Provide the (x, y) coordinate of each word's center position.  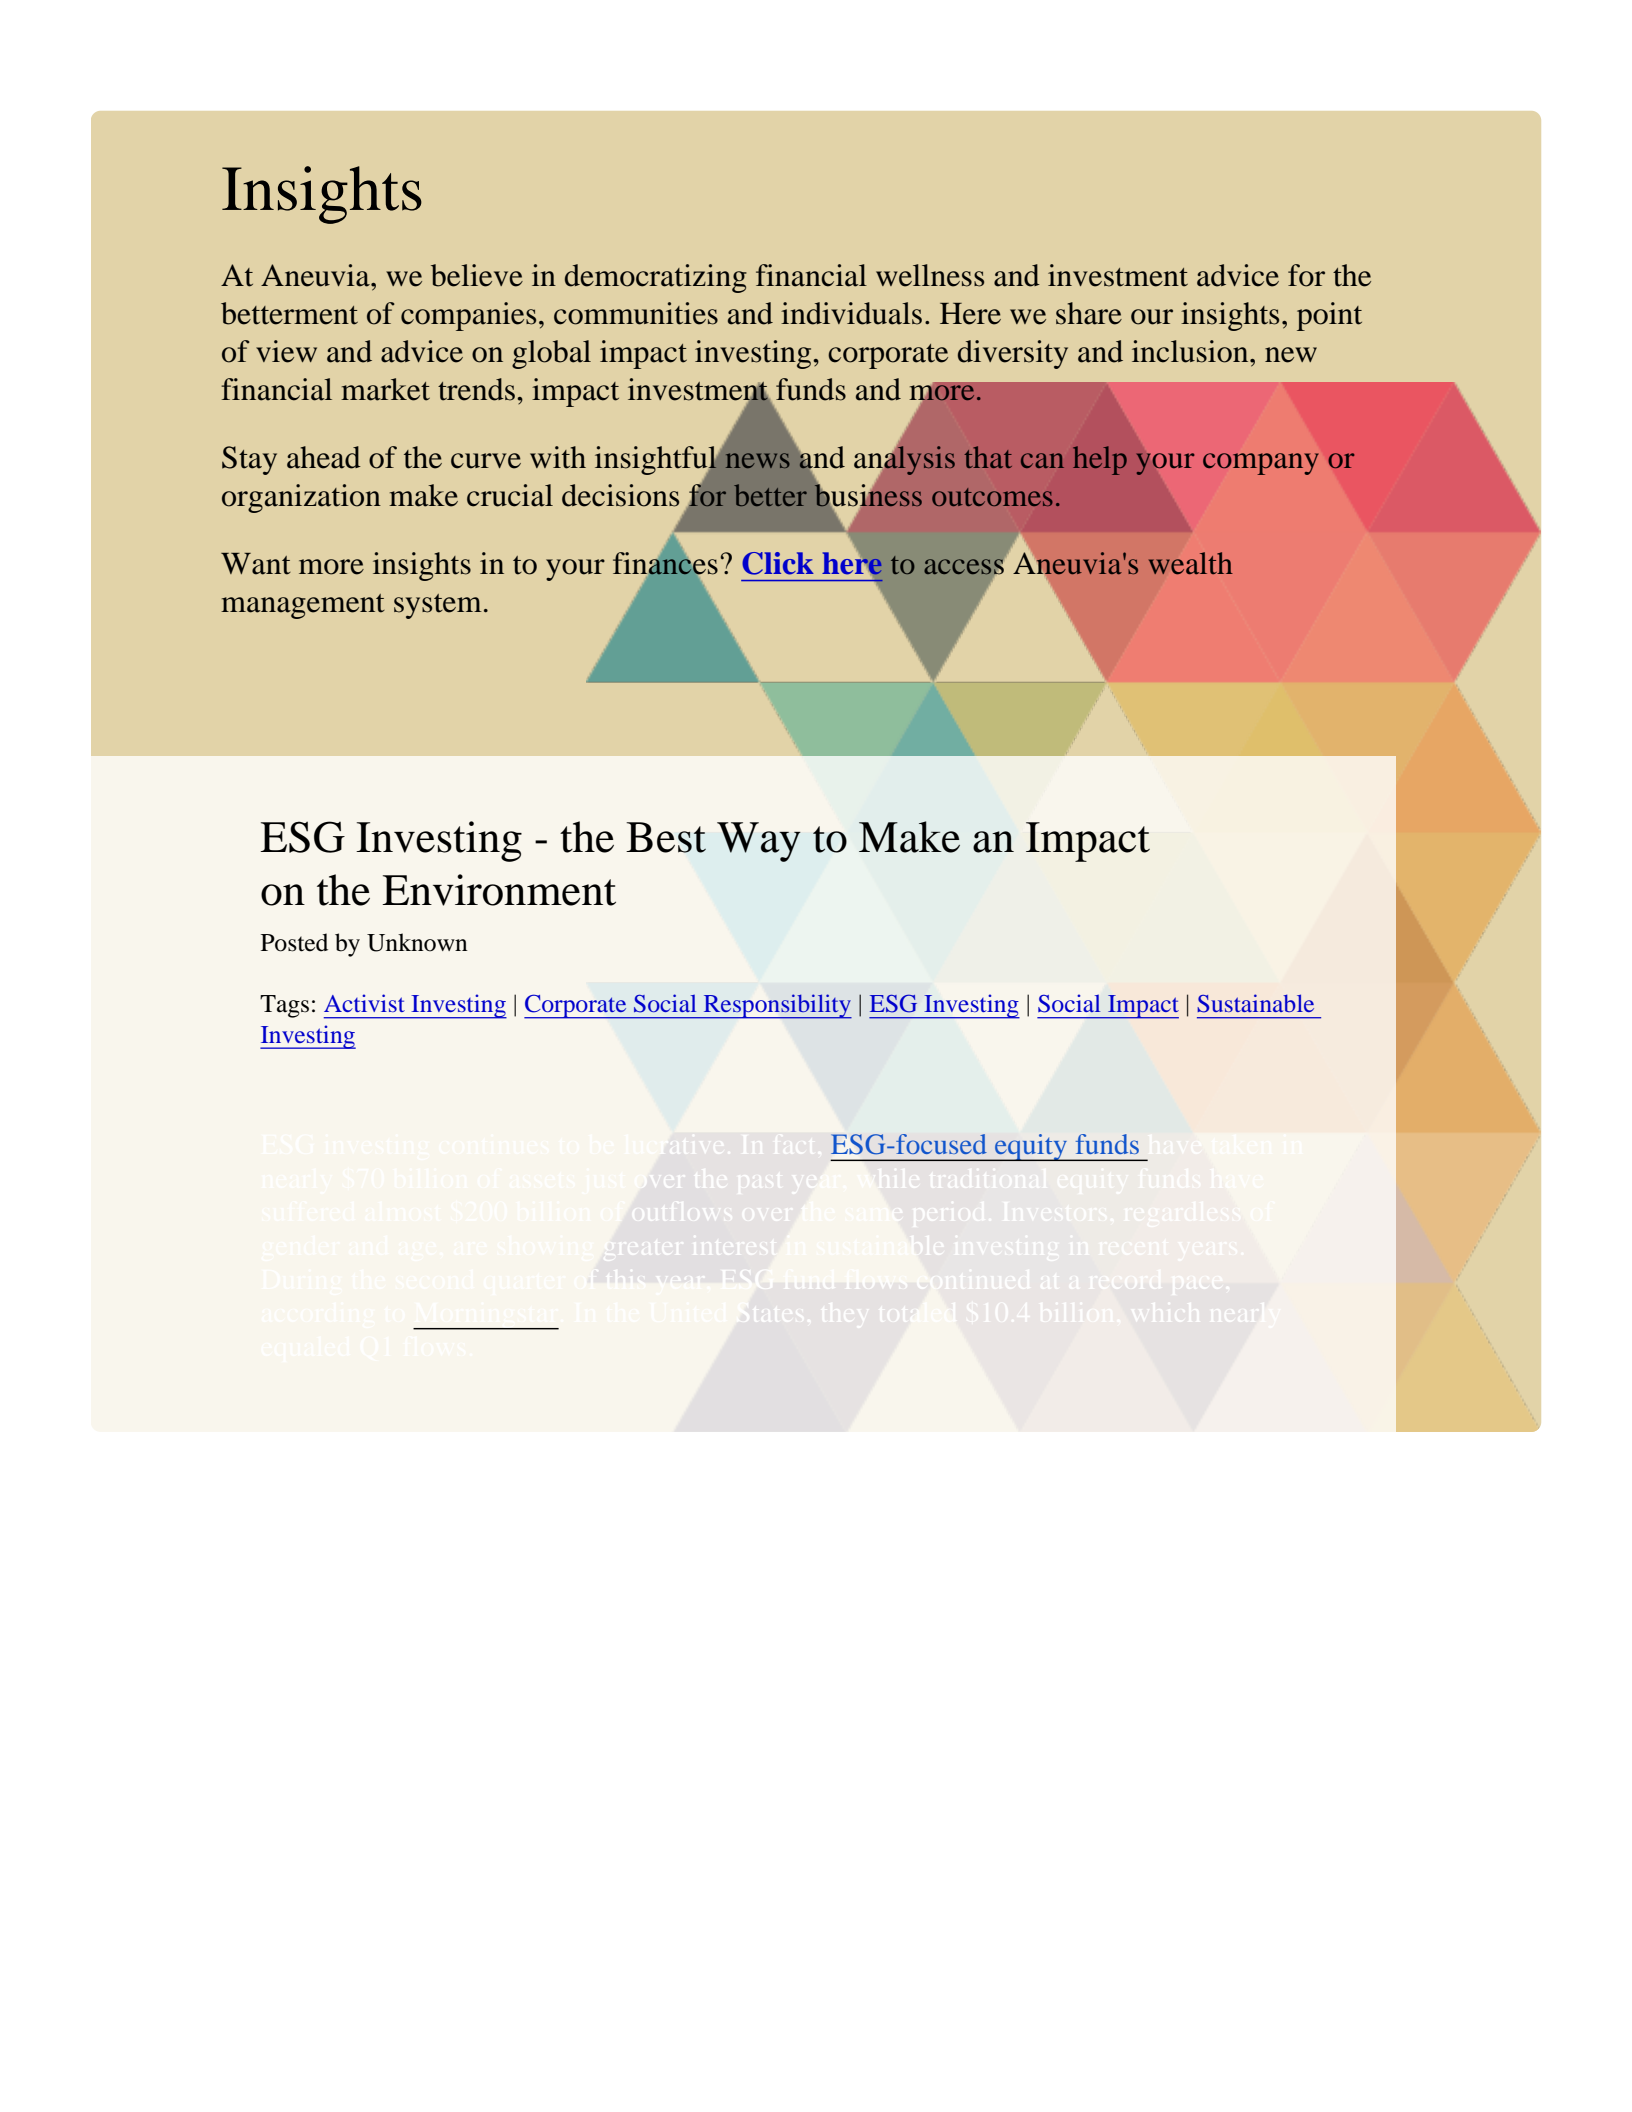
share (1089, 313)
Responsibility (777, 1006)
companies (468, 316)
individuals (851, 313)
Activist (364, 1003)
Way (759, 842)
